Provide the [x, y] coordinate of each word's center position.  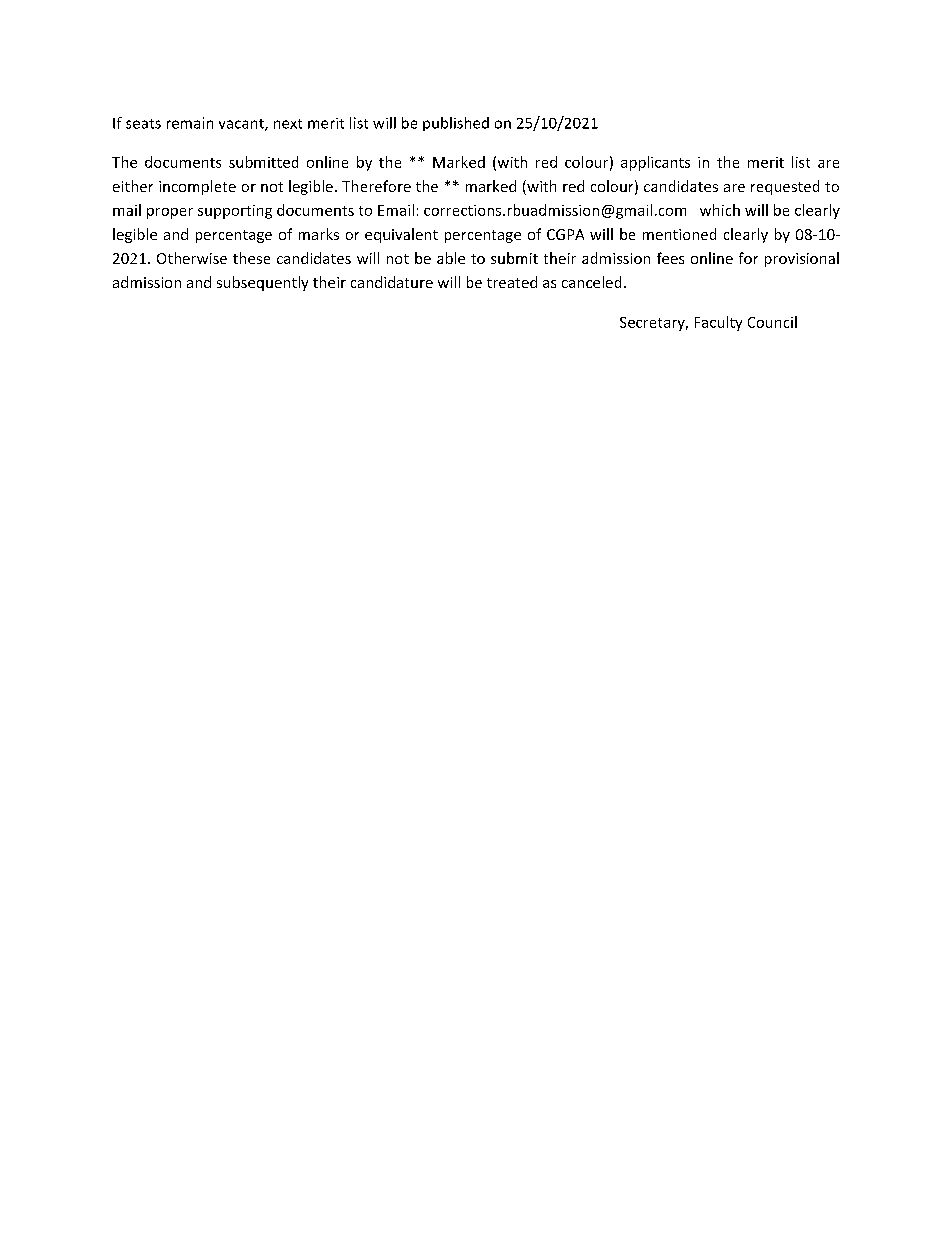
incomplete [197, 187]
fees [670, 258]
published [456, 124]
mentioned [679, 234]
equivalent [401, 235]
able [451, 258]
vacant [242, 125]
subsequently [262, 283]
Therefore [376, 186]
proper [170, 213]
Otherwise [192, 258]
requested [785, 187]
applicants [655, 163]
